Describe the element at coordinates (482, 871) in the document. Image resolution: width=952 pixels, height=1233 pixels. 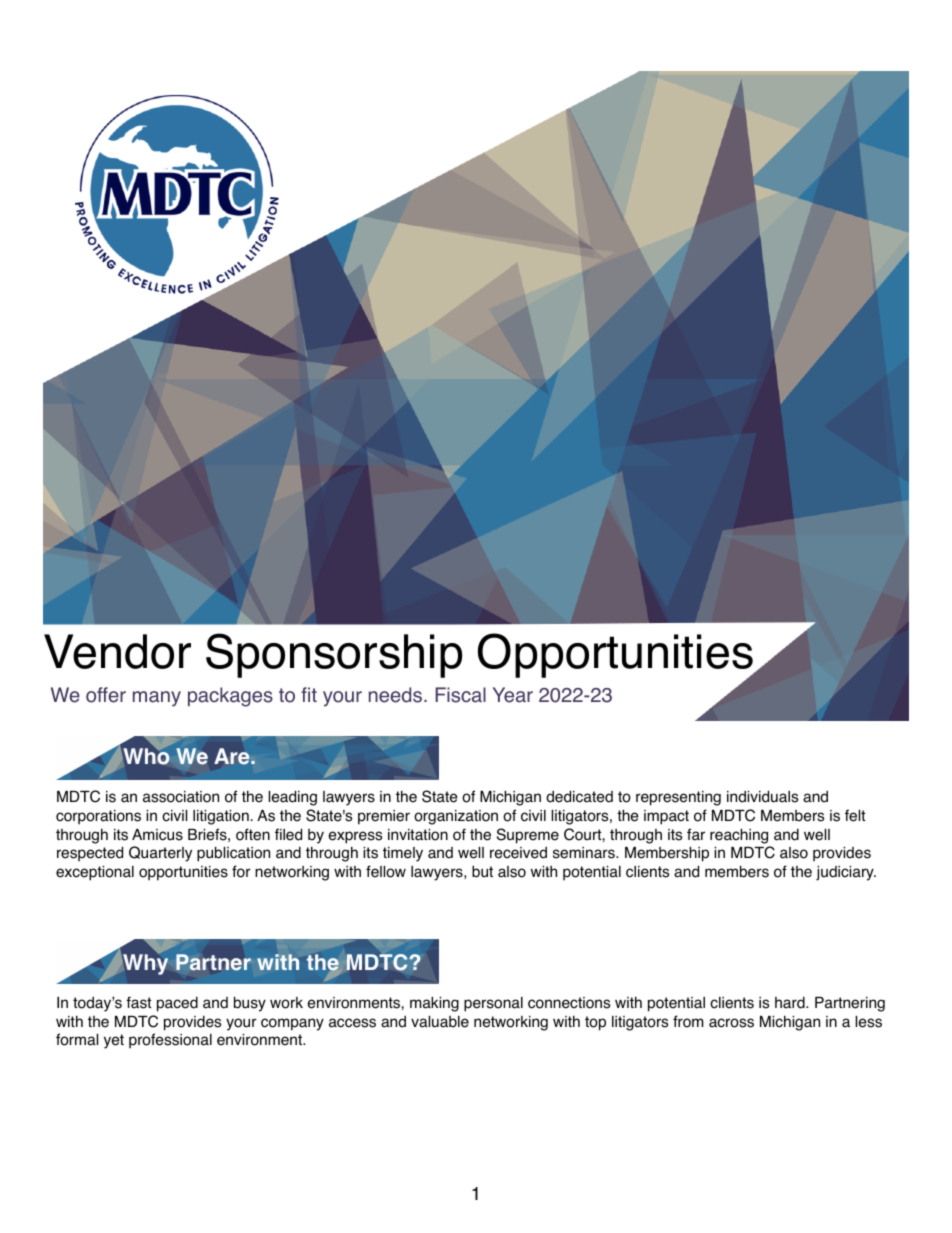
I see `but` at that location.
